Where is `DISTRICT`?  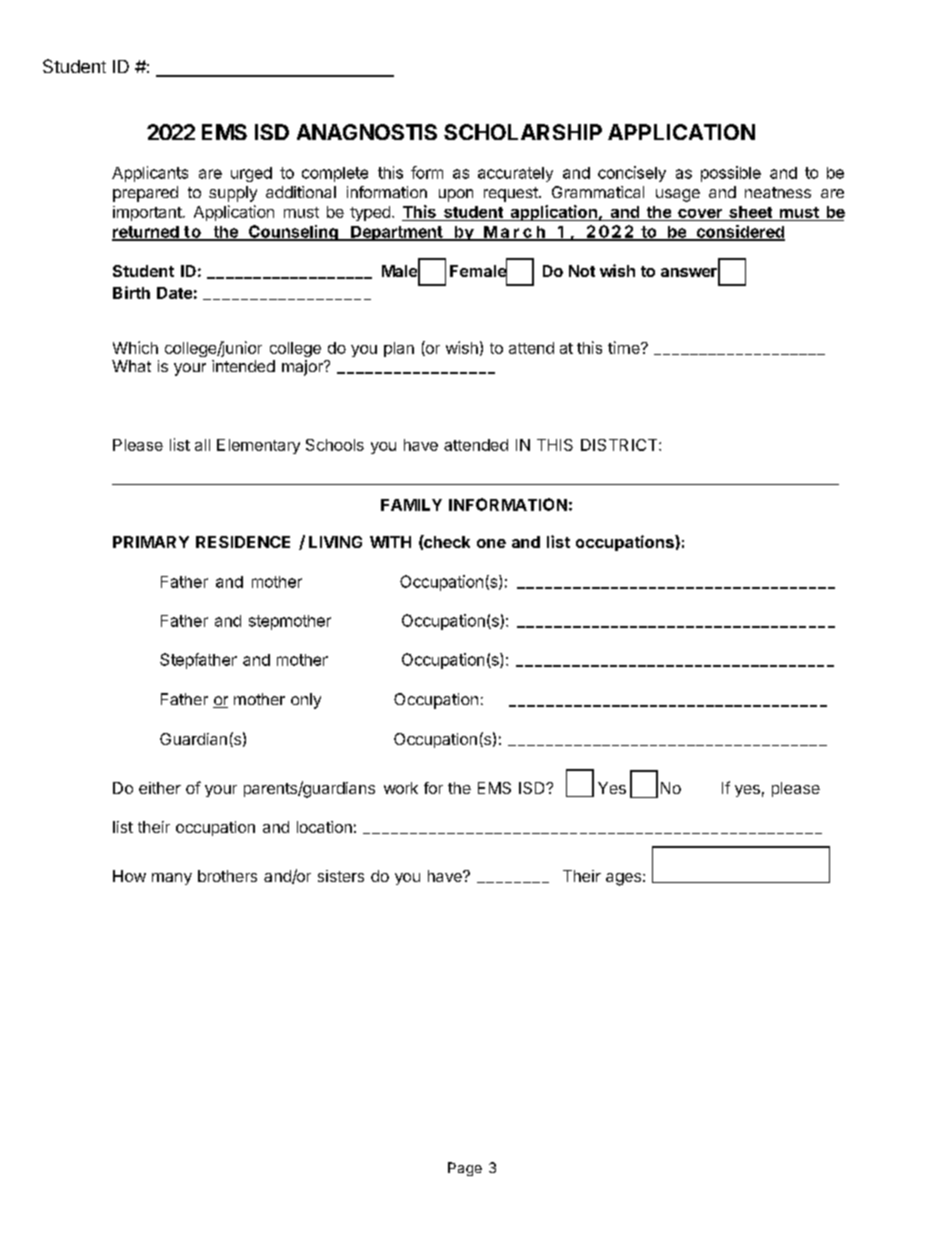
DISTRICT is located at coordinates (620, 445).
